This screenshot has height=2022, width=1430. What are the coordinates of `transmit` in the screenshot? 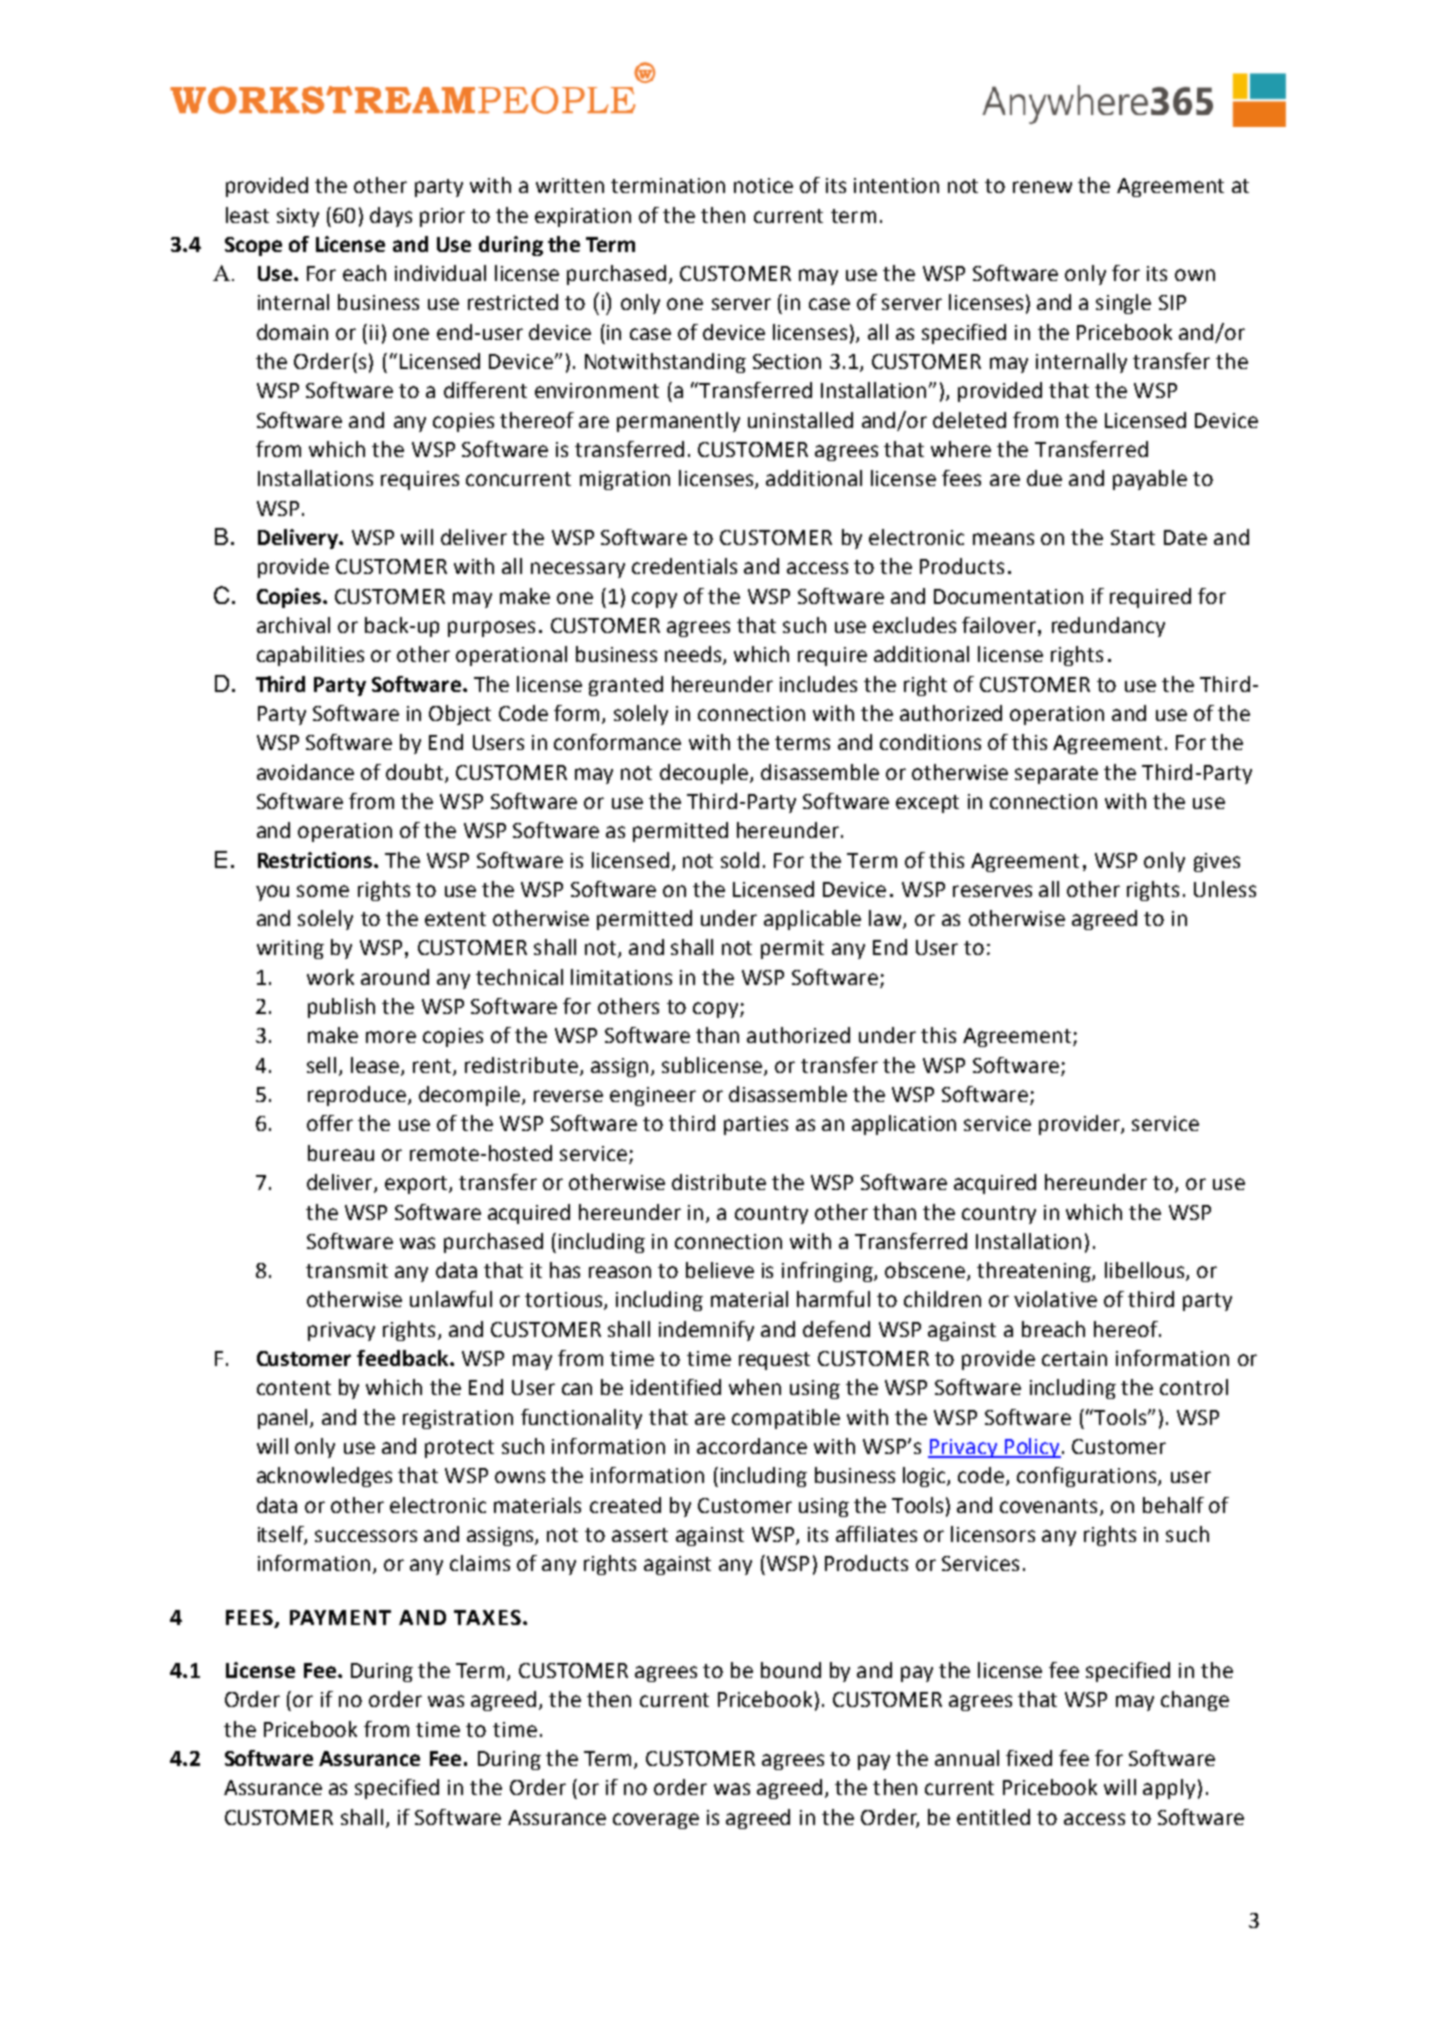 It's located at (347, 1270).
